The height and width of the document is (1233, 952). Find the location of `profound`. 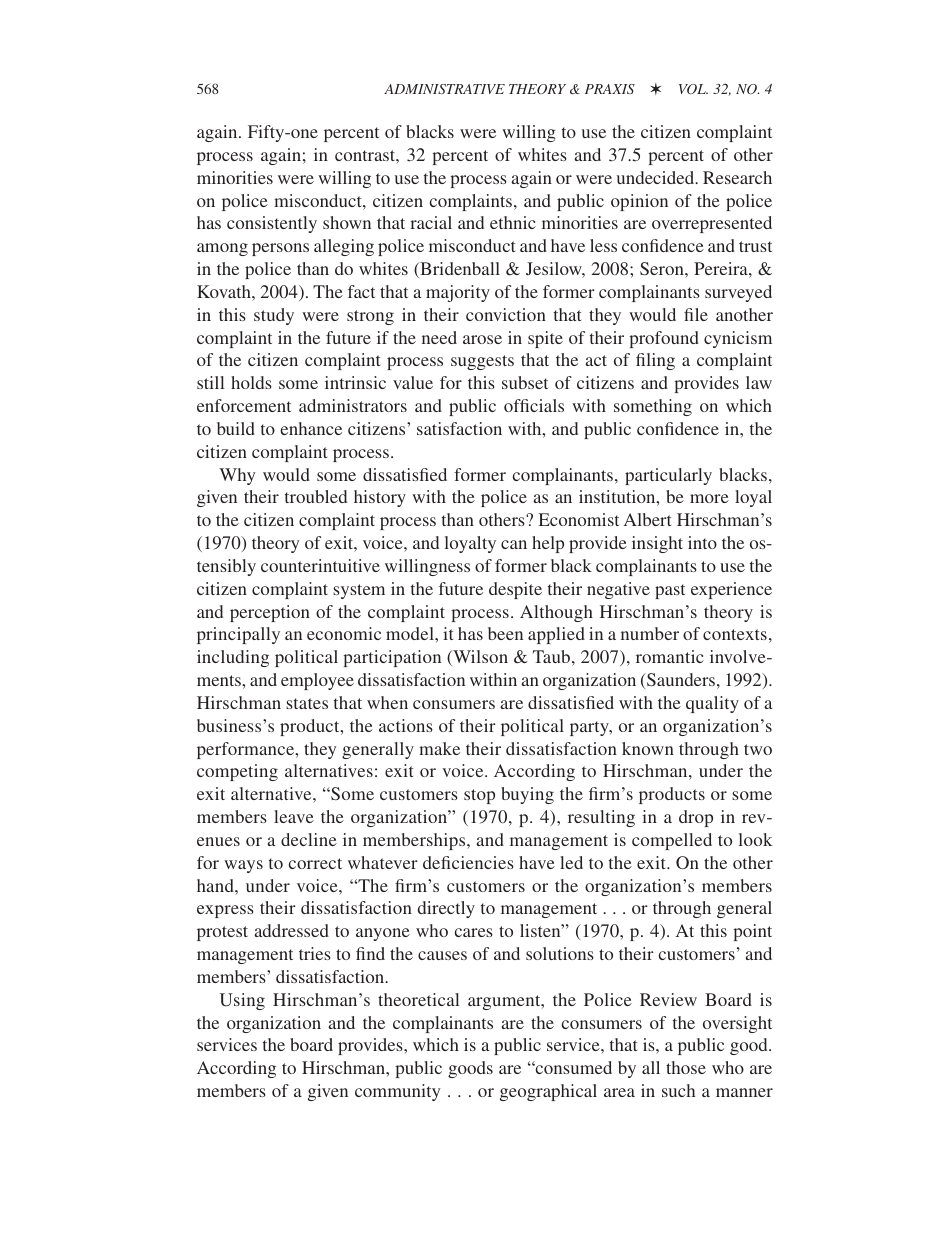

profound is located at coordinates (664, 339).
